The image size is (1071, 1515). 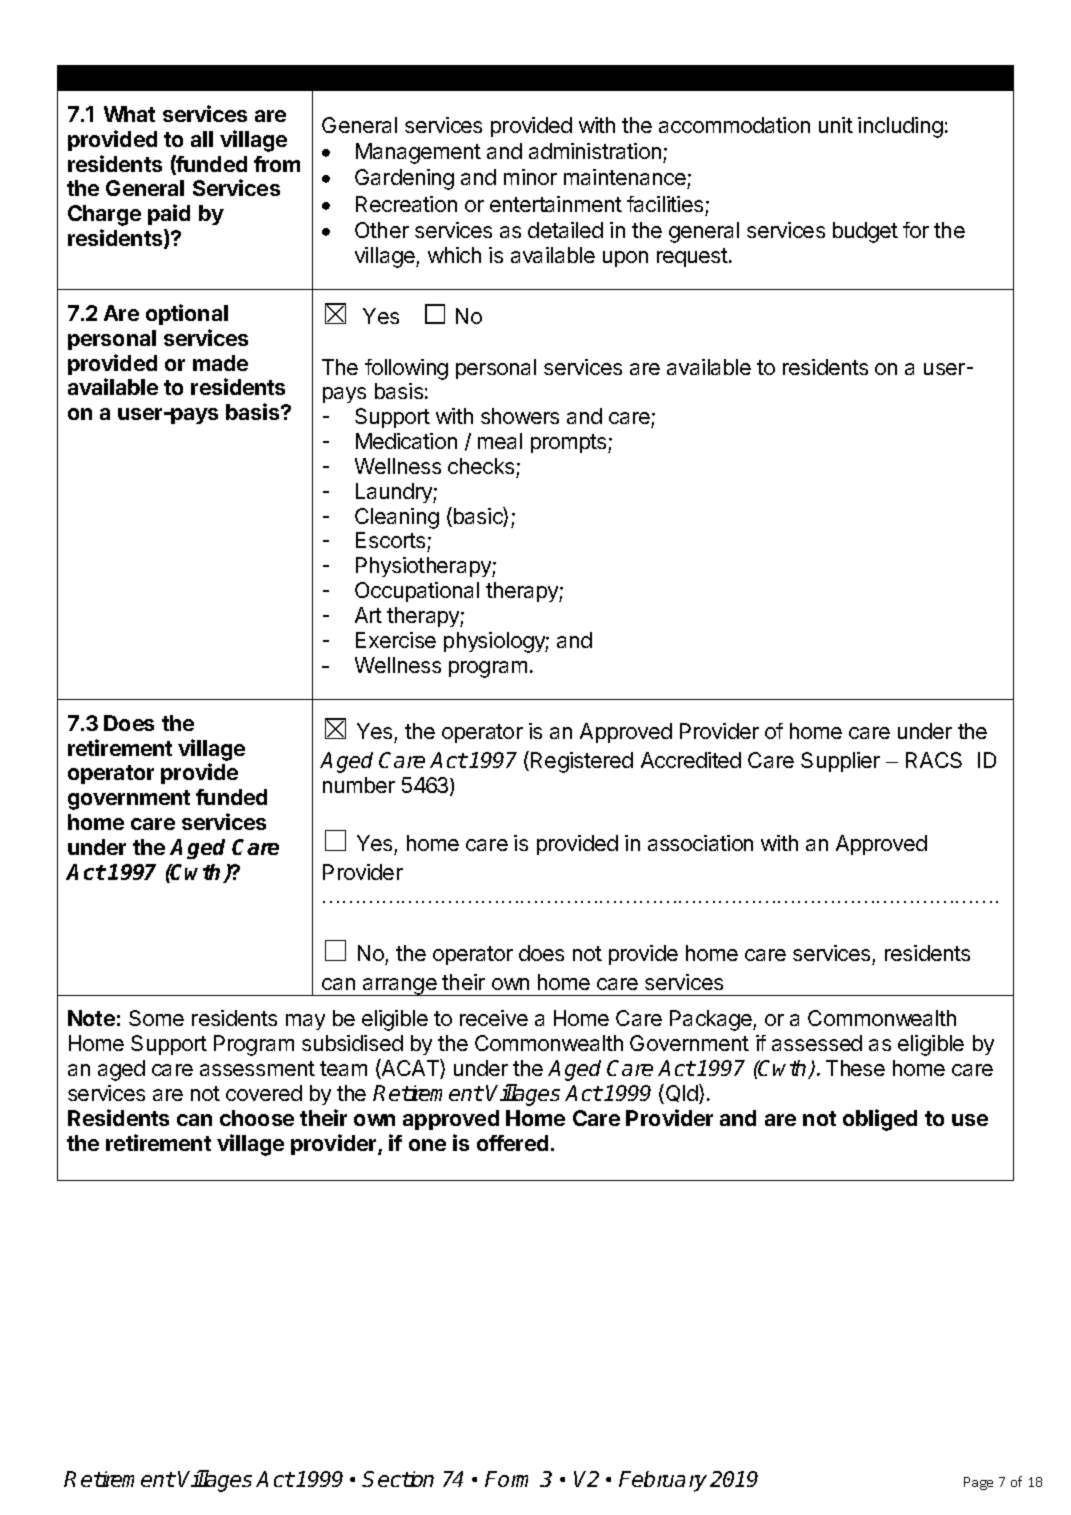 I want to click on Section, so click(x=398, y=1479).
